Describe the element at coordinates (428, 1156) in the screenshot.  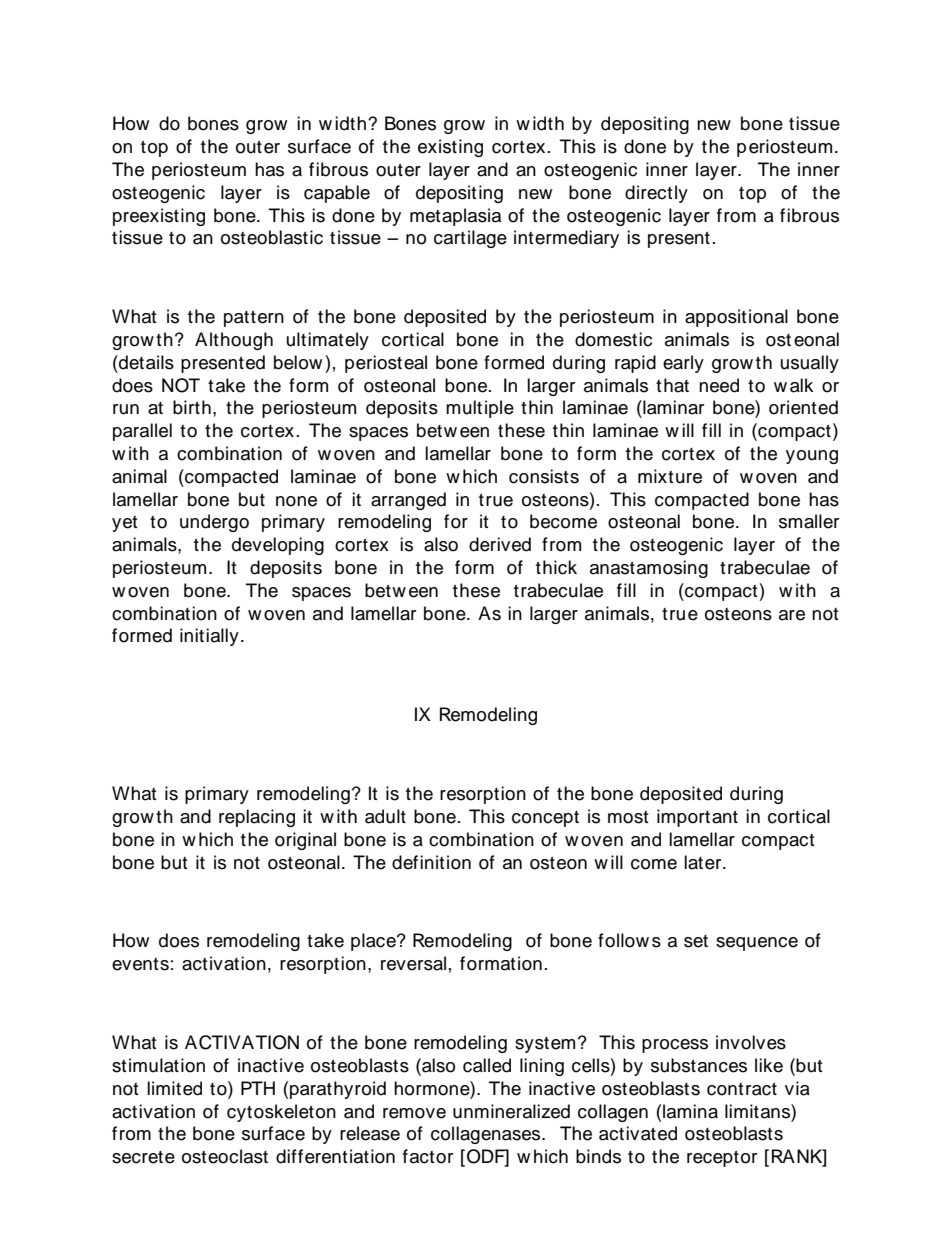
I see `factor` at that location.
